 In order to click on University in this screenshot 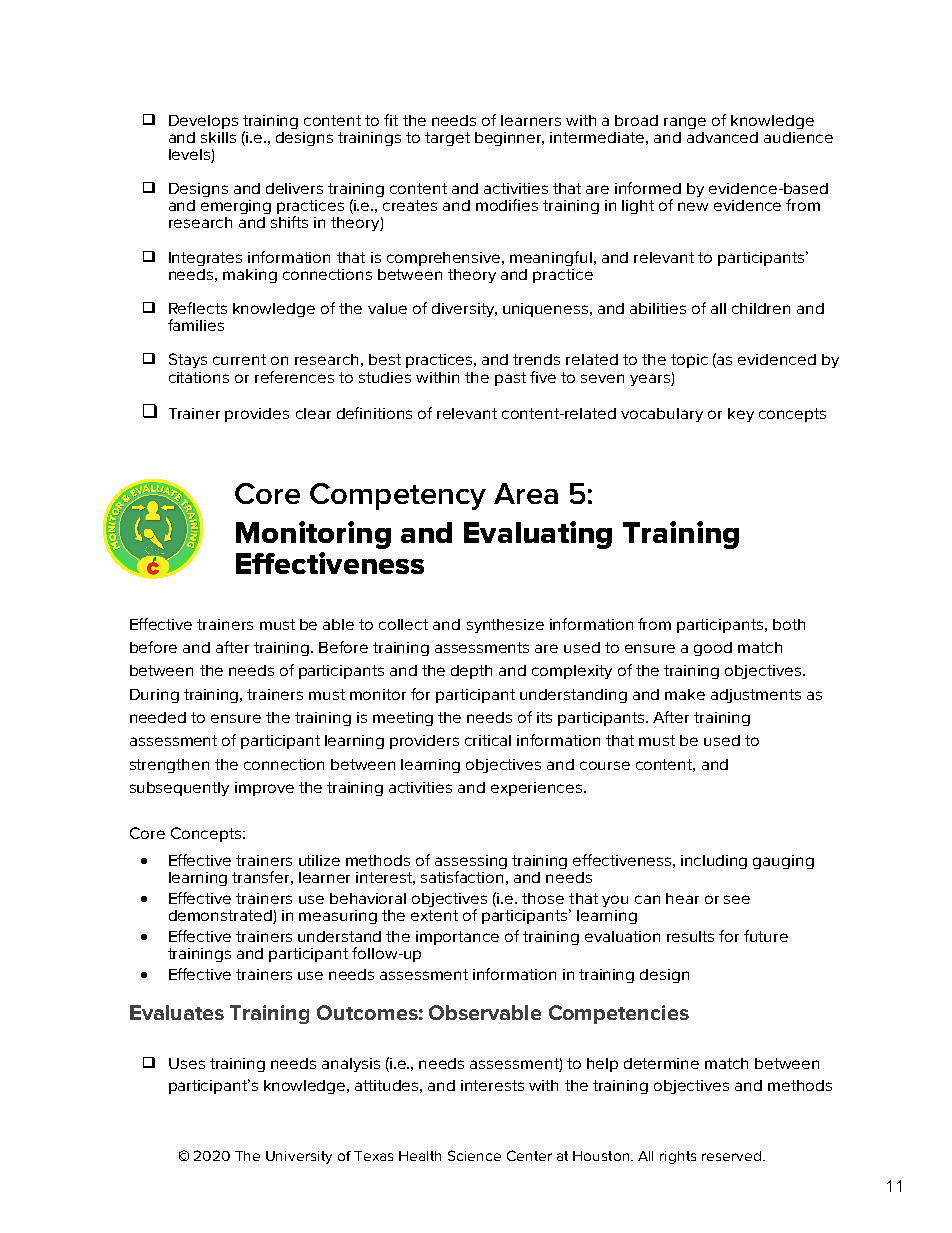, I will do `click(299, 1157)`.
